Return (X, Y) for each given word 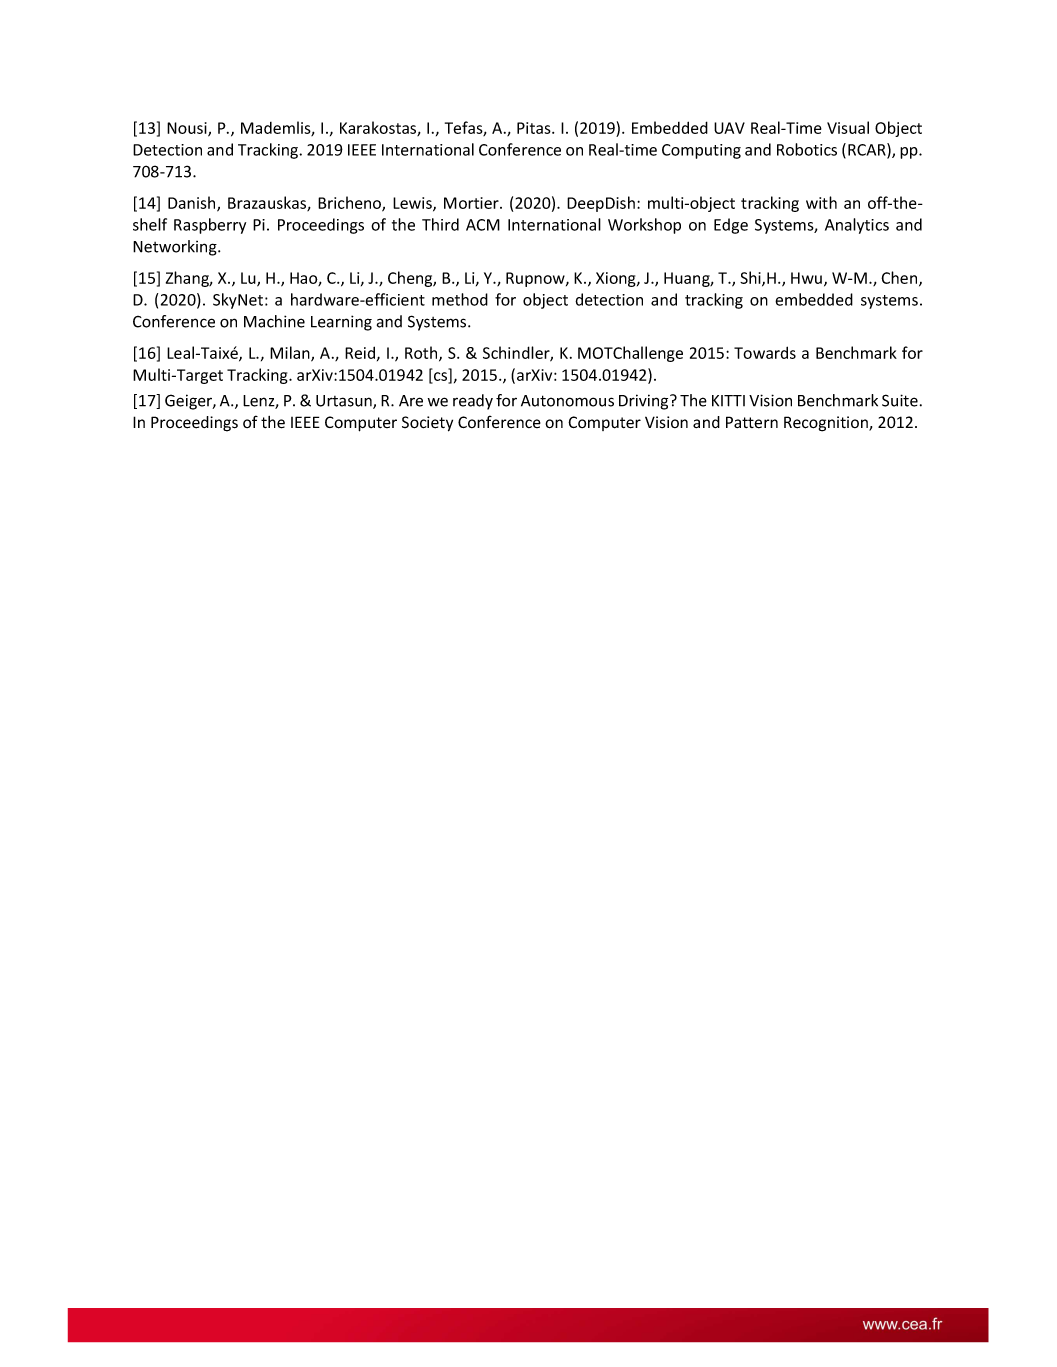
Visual (848, 127)
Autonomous (567, 401)
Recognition (827, 424)
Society (427, 424)
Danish (193, 204)
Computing (701, 151)
